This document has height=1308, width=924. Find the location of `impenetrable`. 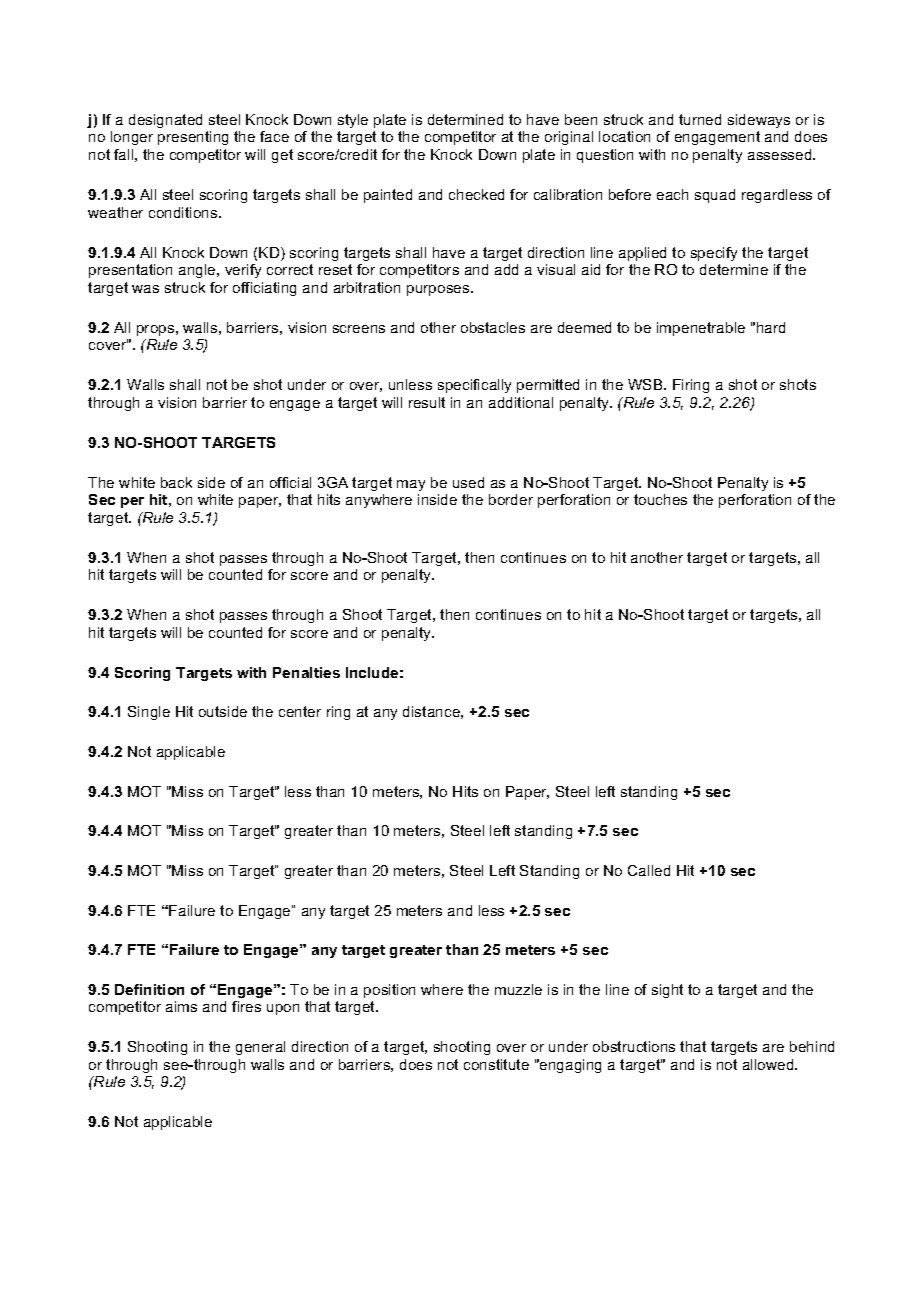

impenetrable is located at coordinates (701, 329).
